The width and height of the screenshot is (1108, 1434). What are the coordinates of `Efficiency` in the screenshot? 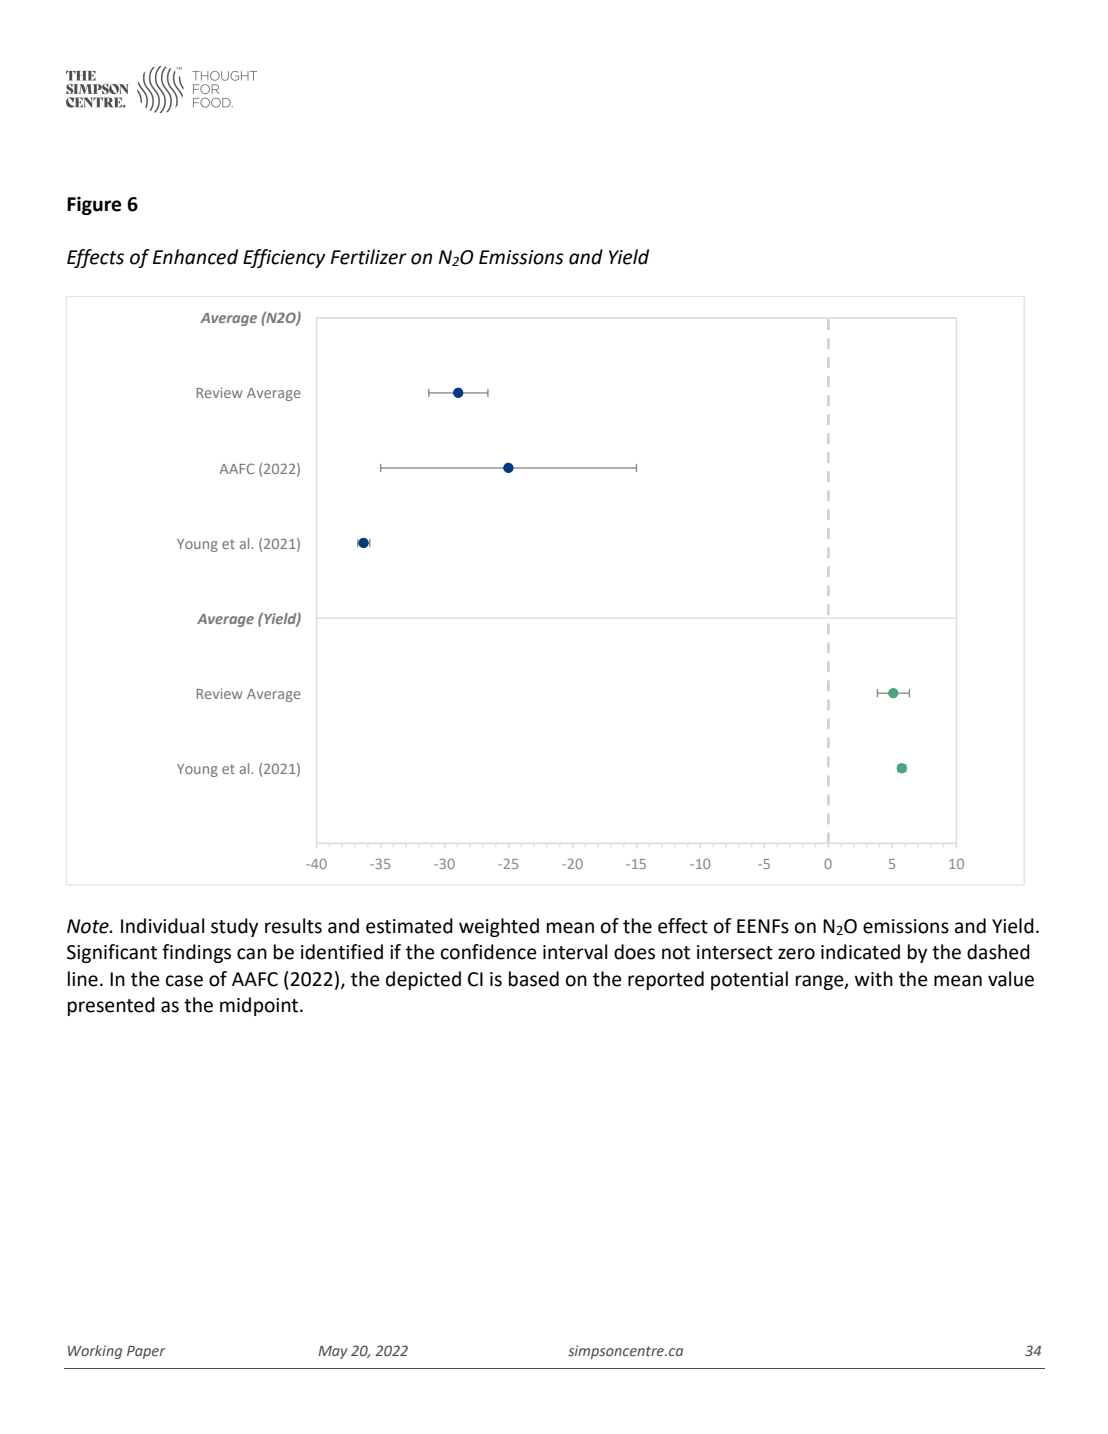 It's located at (284, 258).
